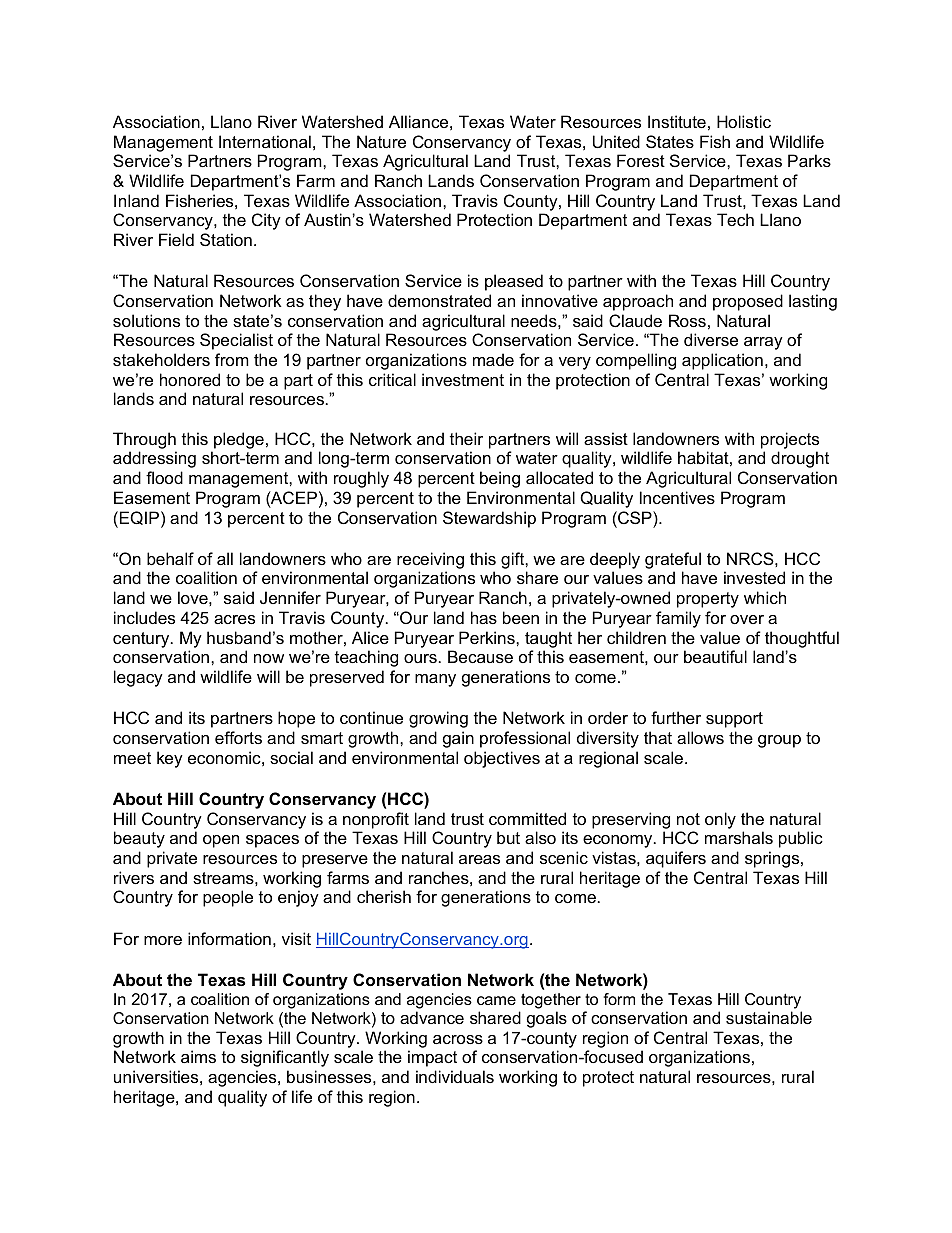 The height and width of the screenshot is (1233, 952). What do you see at coordinates (708, 600) in the screenshot?
I see `property` at bounding box center [708, 600].
